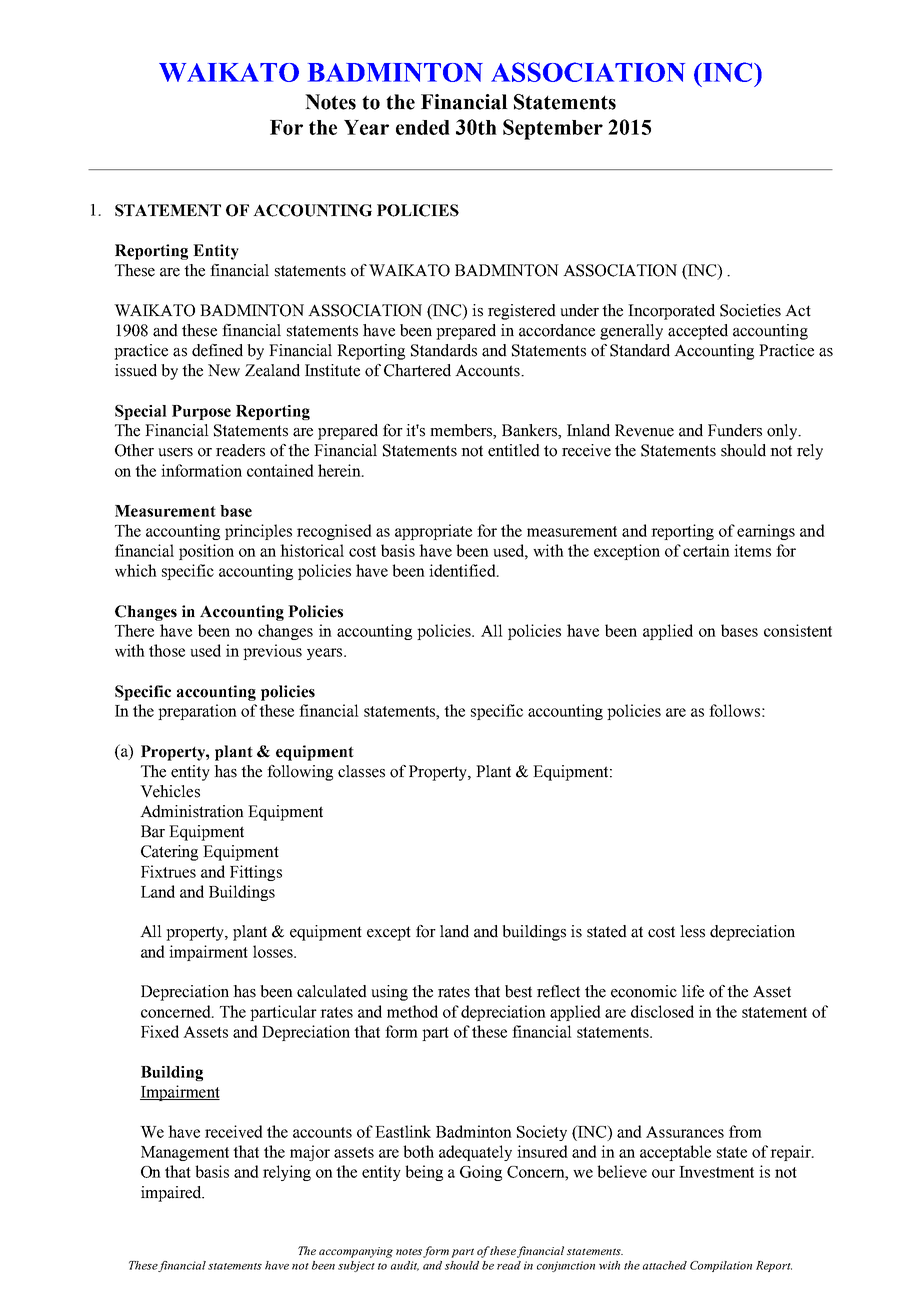  I want to click on Going, so click(481, 1173).
